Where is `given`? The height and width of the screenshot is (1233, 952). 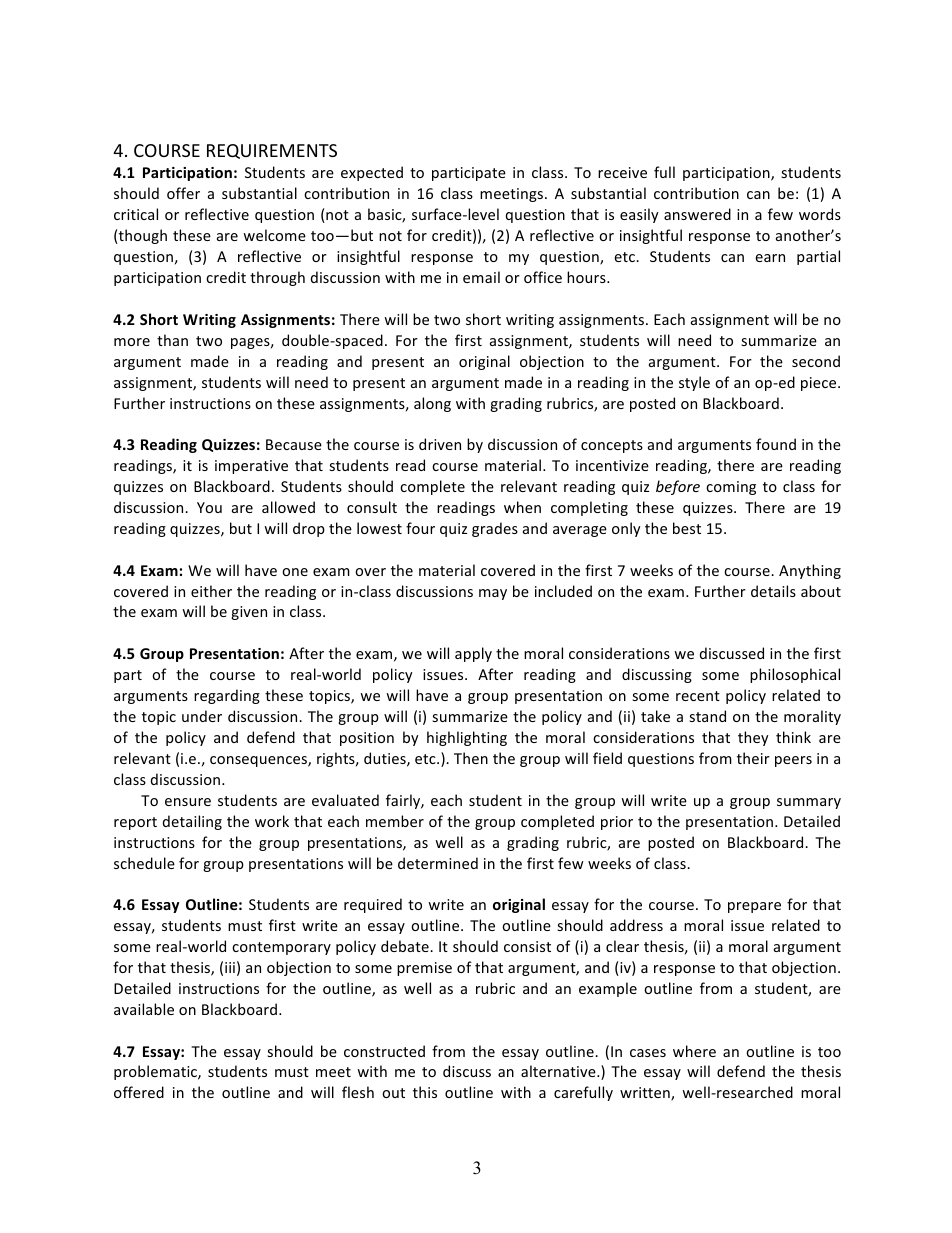
given is located at coordinates (249, 613).
